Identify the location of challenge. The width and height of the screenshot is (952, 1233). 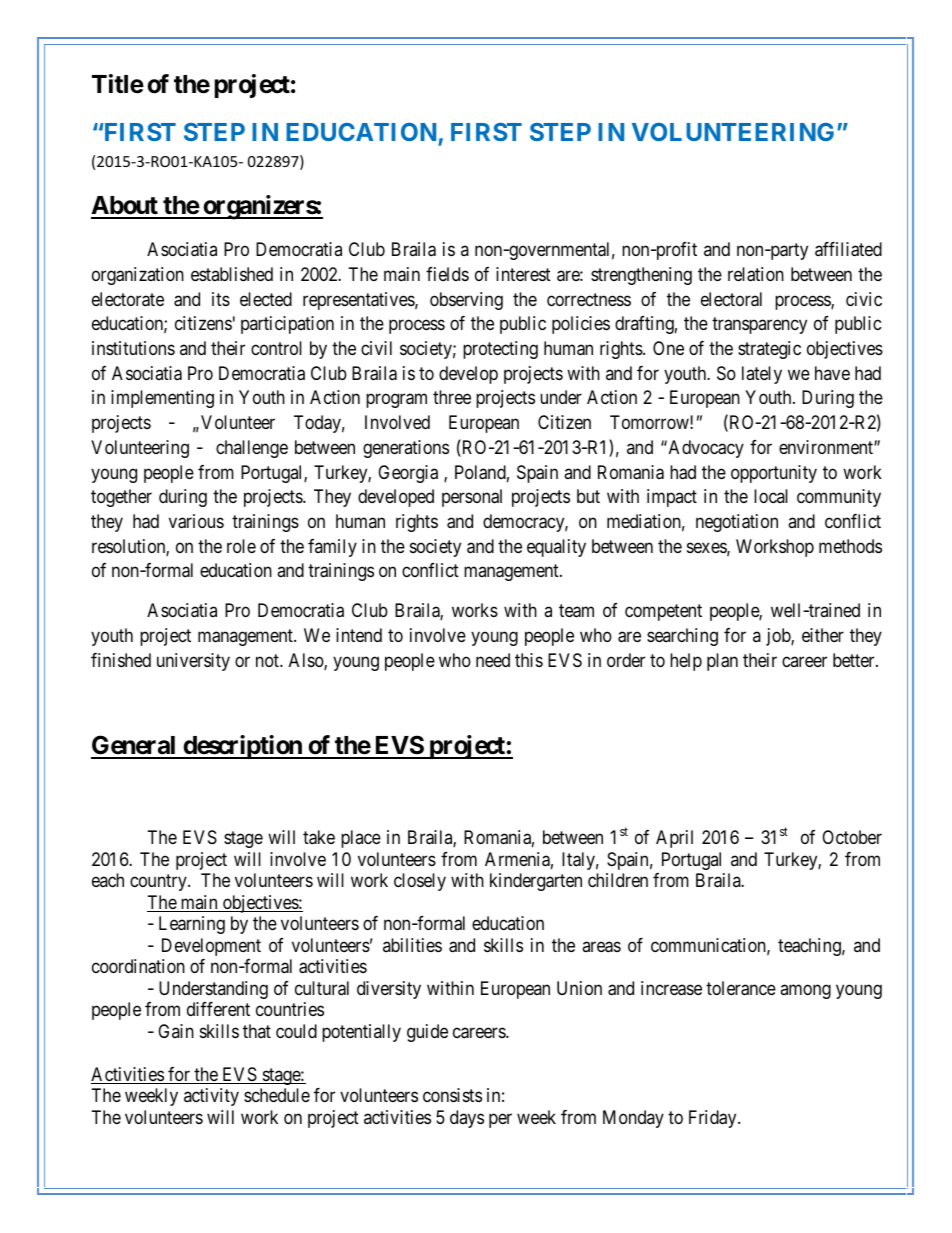
(252, 449).
